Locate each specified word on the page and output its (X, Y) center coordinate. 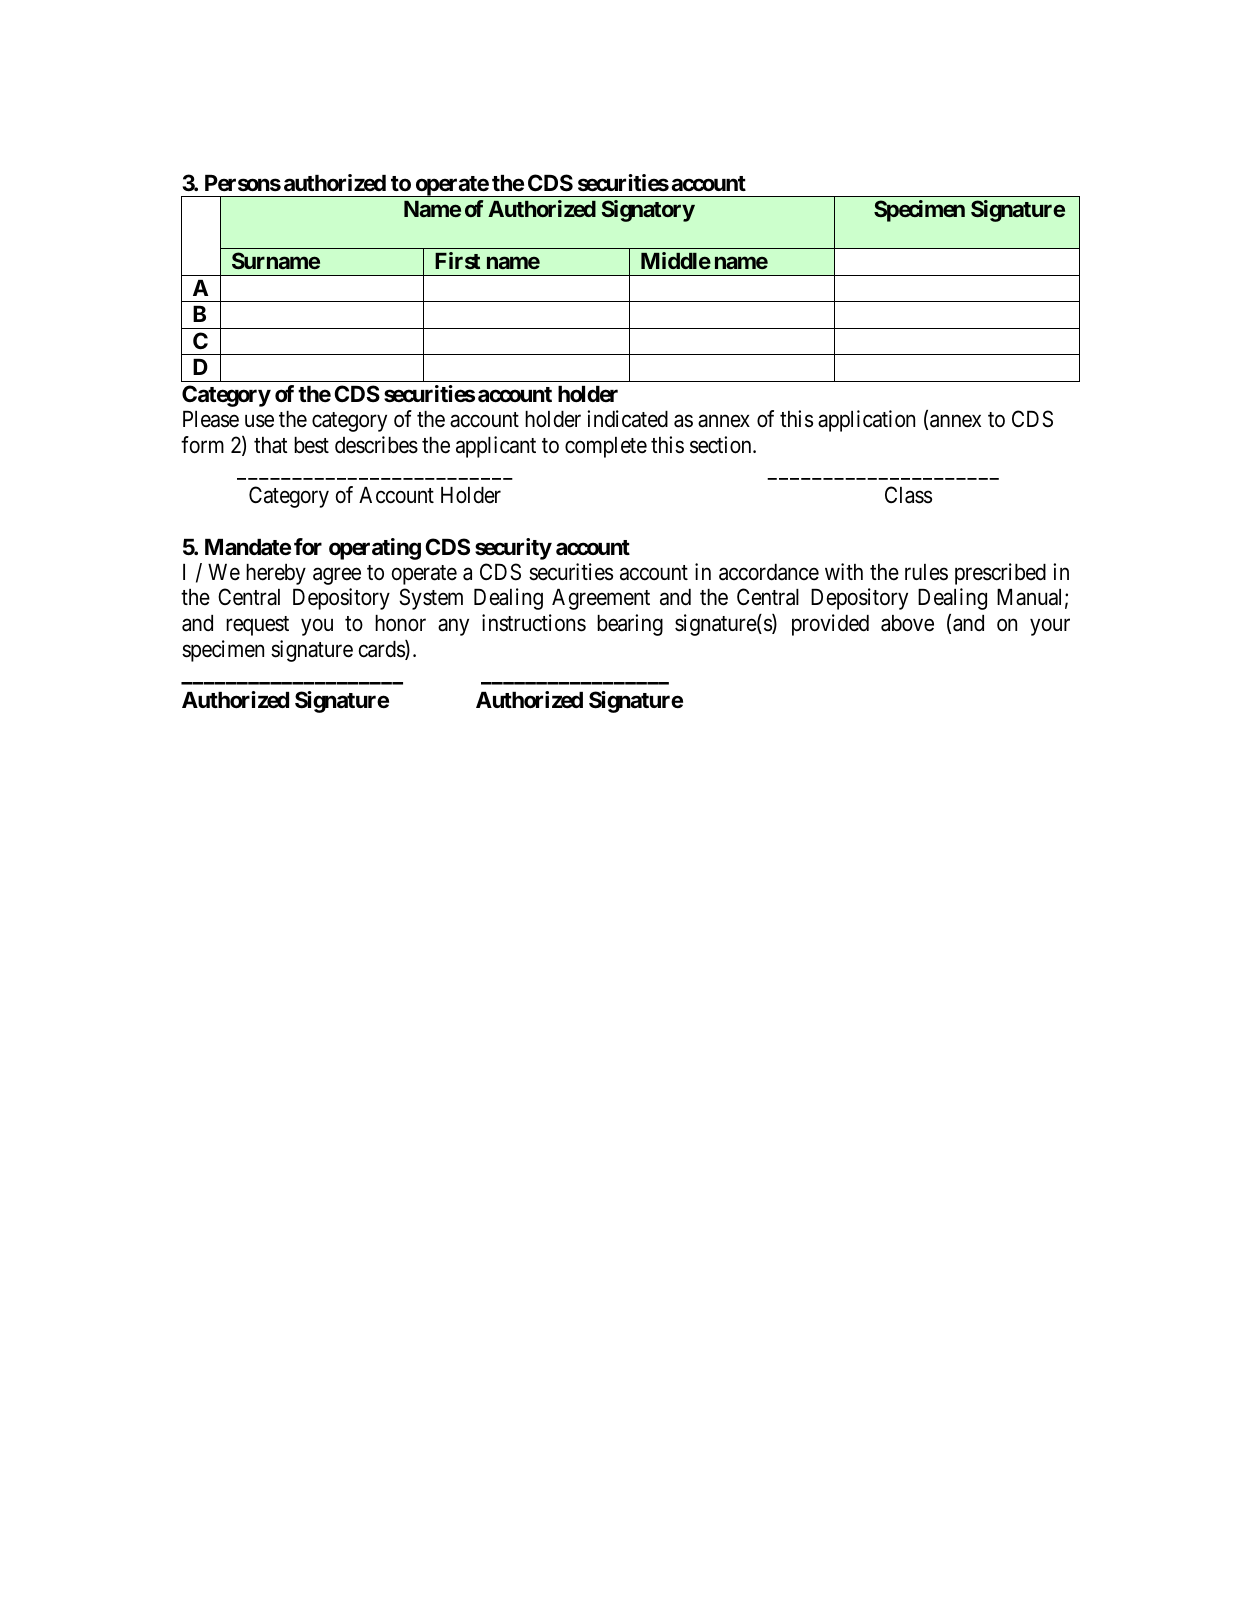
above (907, 623)
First (457, 260)
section (722, 445)
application (866, 421)
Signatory (648, 211)
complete (606, 447)
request (257, 626)
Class (908, 495)
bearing (630, 625)
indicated (627, 419)
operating (375, 549)
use (259, 421)
